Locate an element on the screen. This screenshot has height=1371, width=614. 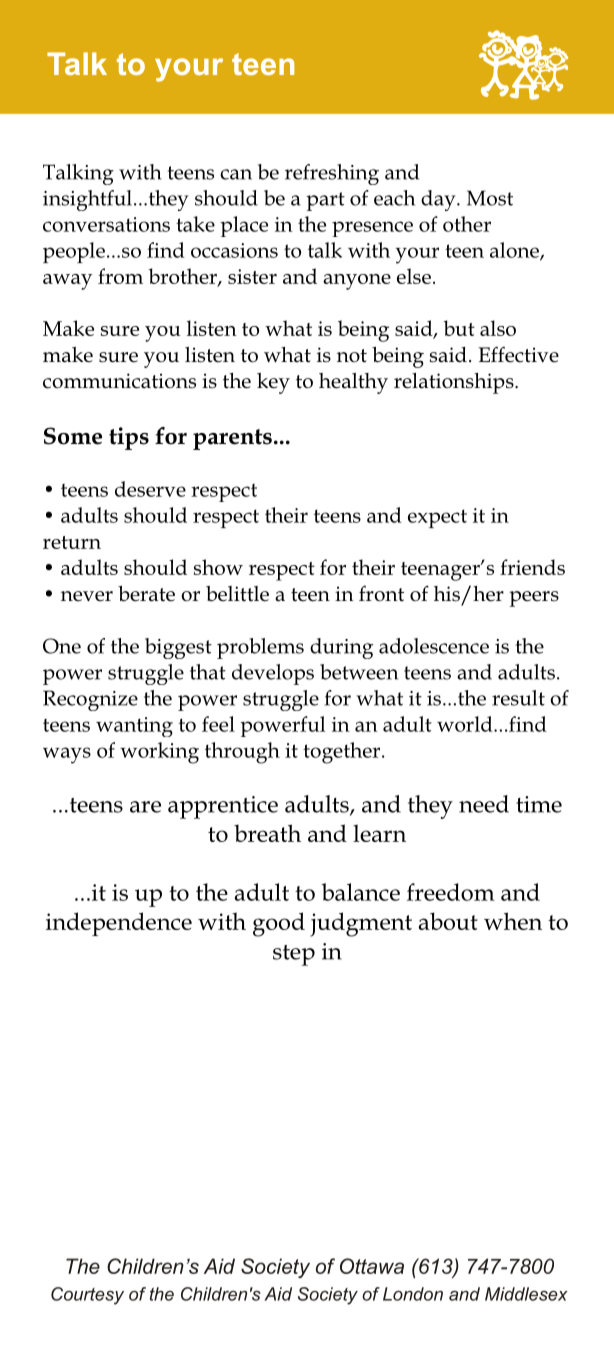
Most is located at coordinates (490, 198).
